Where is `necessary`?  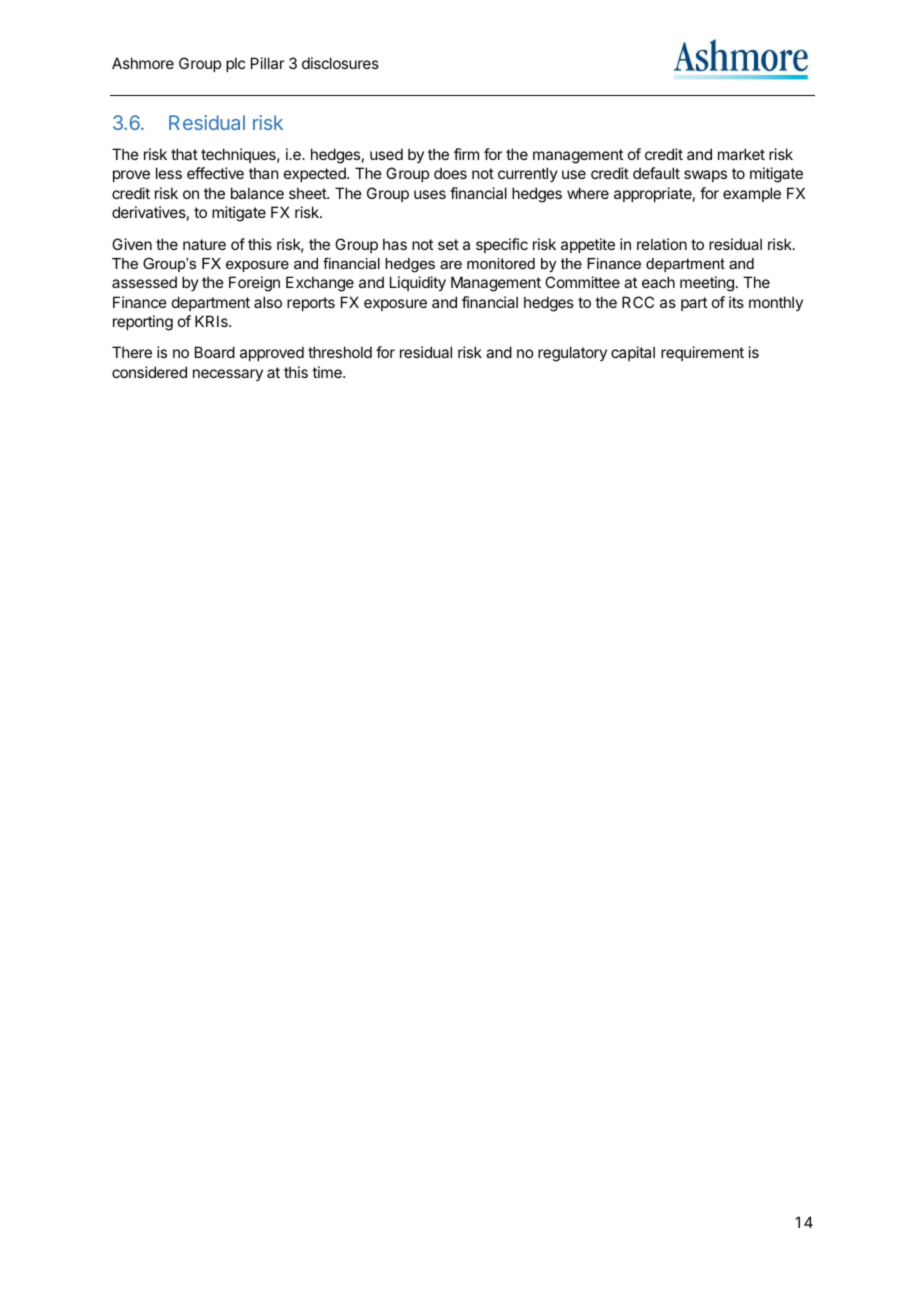
necessary is located at coordinates (228, 375).
